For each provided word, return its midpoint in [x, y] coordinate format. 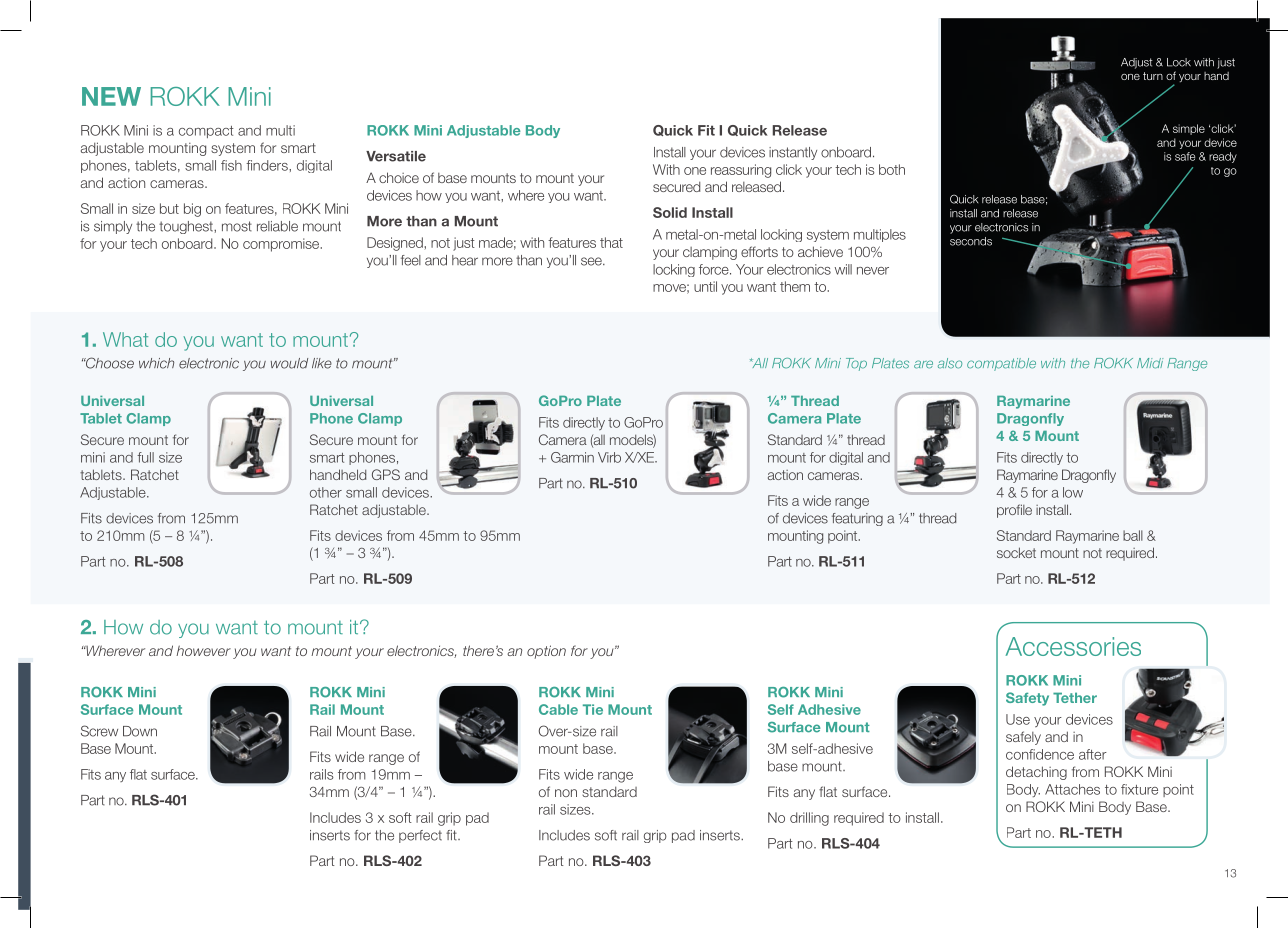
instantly [793, 153]
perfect [420, 836]
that [611, 242]
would [289, 363]
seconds [971, 241]
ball [1133, 535]
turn [1153, 76]
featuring [857, 519]
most [237, 226]
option [546, 652]
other [326, 492]
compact [206, 132]
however [203, 650]
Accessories [1073, 646]
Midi [1150, 363]
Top [856, 364]
